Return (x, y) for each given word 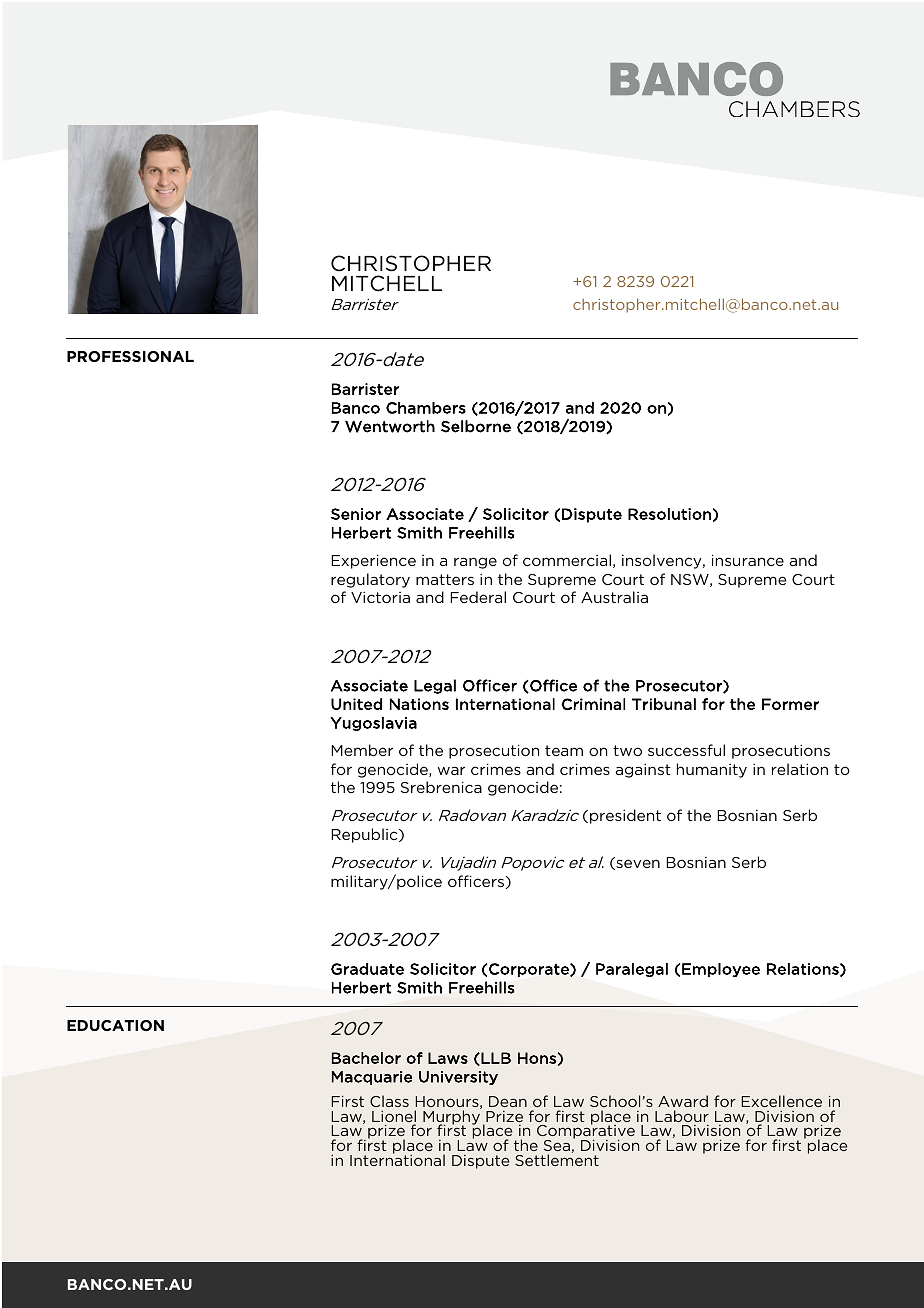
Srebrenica (441, 787)
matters (445, 579)
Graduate (367, 969)
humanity (712, 770)
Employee (721, 970)
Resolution (669, 514)
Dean (508, 1101)
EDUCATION (115, 1025)
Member (362, 750)
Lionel (394, 1117)
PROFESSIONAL (130, 356)
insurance (748, 560)
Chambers (426, 408)
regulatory (370, 580)
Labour (682, 1116)
